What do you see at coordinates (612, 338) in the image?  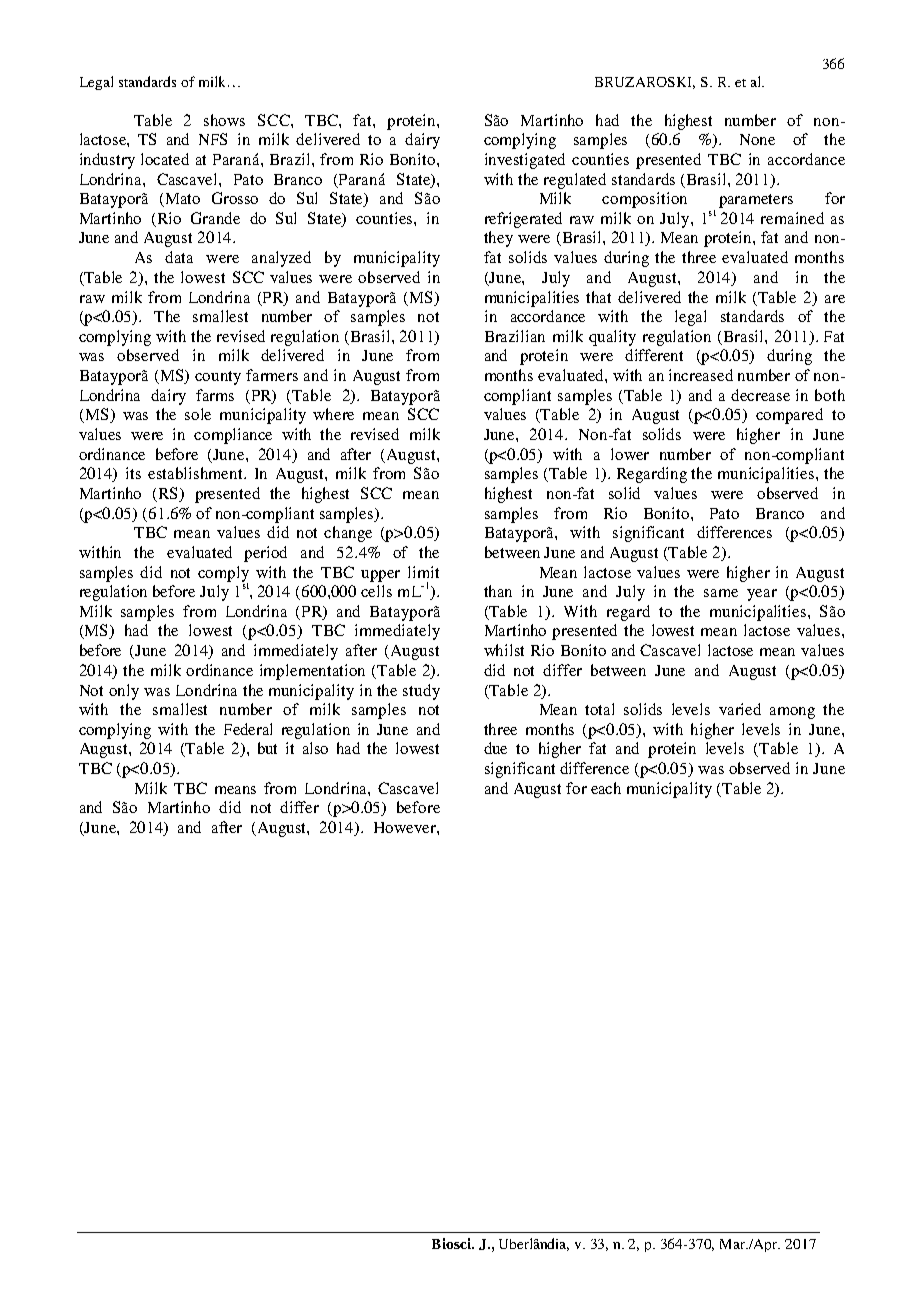 I see `quality` at bounding box center [612, 338].
